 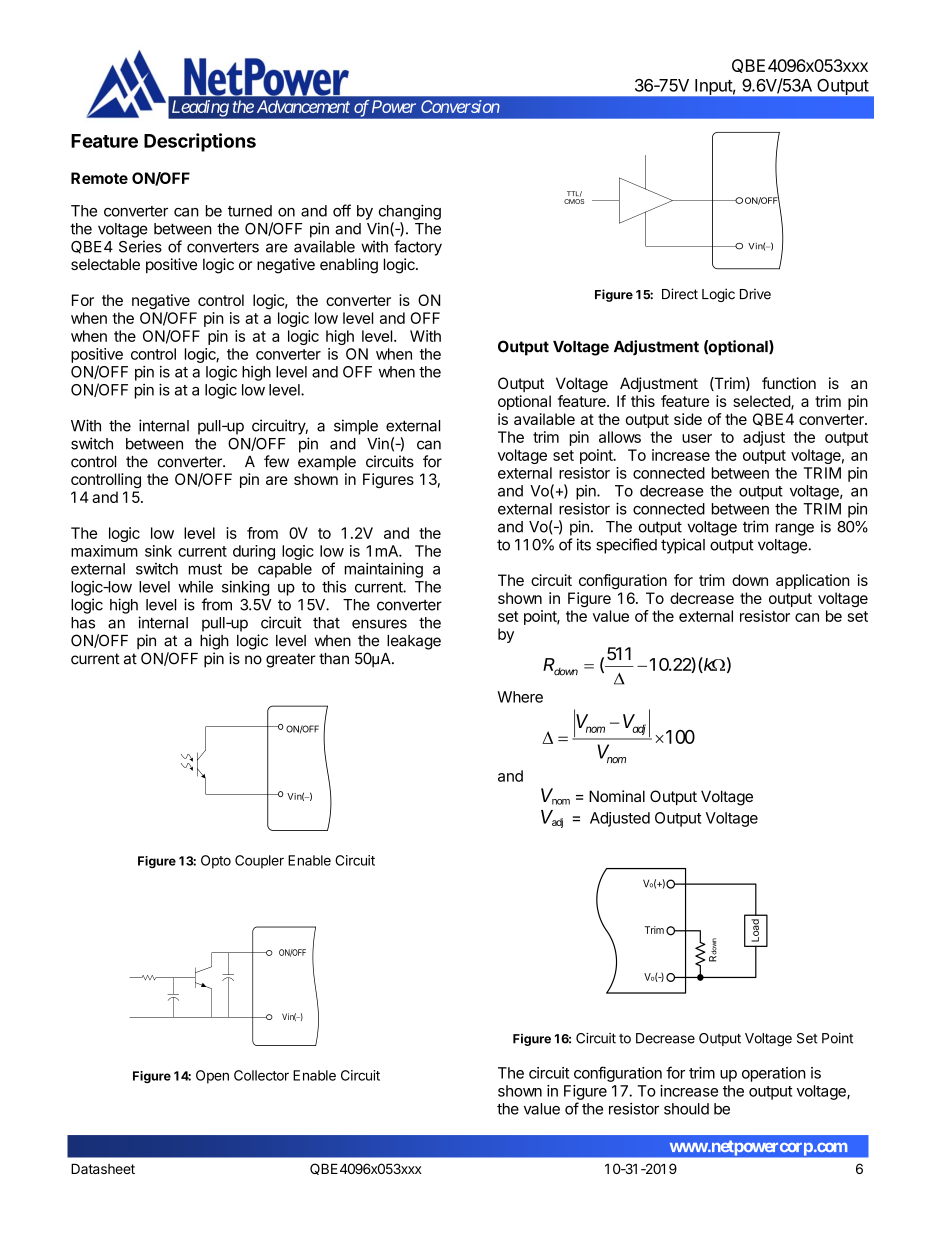 I want to click on Datasheet, so click(x=103, y=1169).
